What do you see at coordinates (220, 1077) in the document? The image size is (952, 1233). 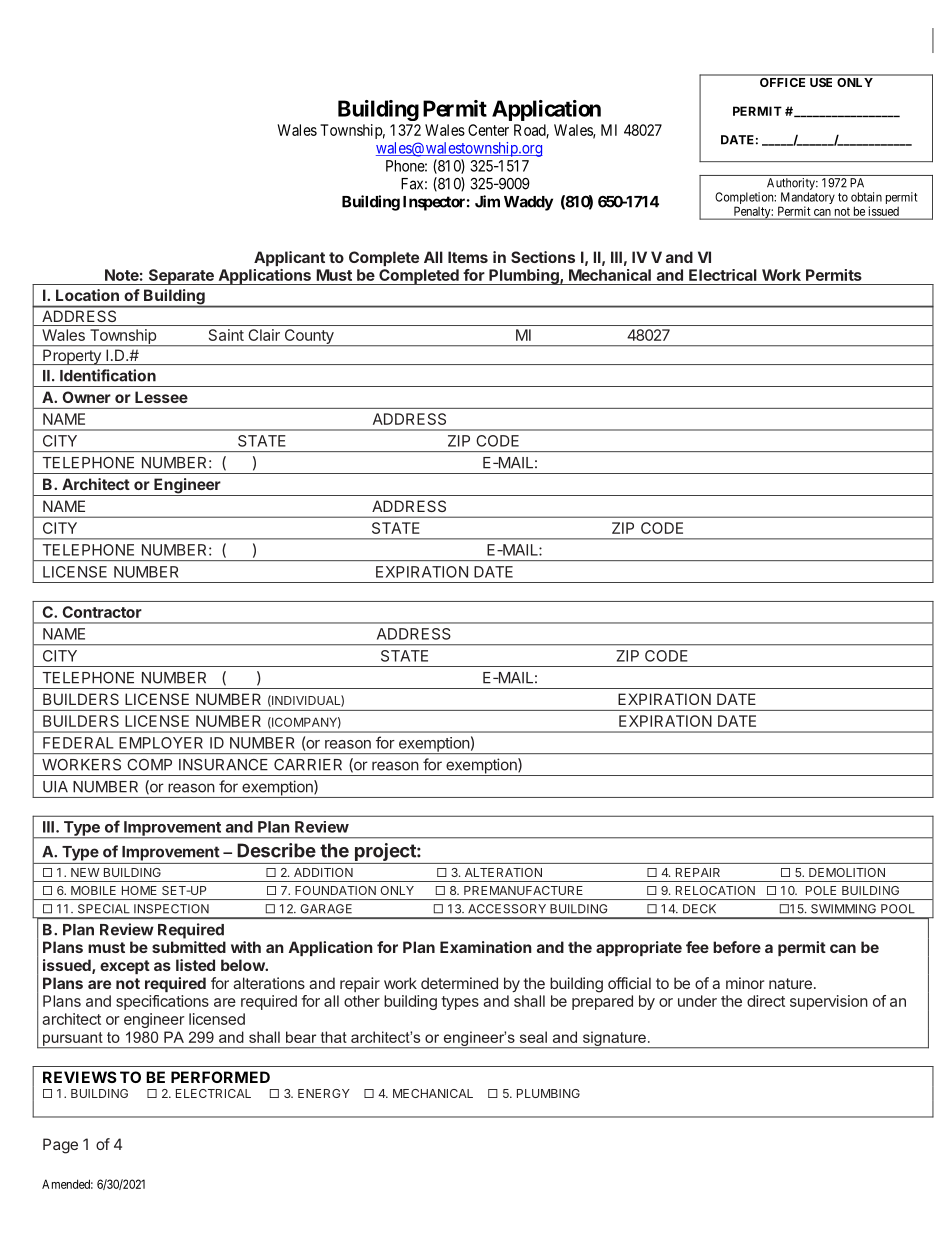 I see `PERFORMED` at bounding box center [220, 1077].
